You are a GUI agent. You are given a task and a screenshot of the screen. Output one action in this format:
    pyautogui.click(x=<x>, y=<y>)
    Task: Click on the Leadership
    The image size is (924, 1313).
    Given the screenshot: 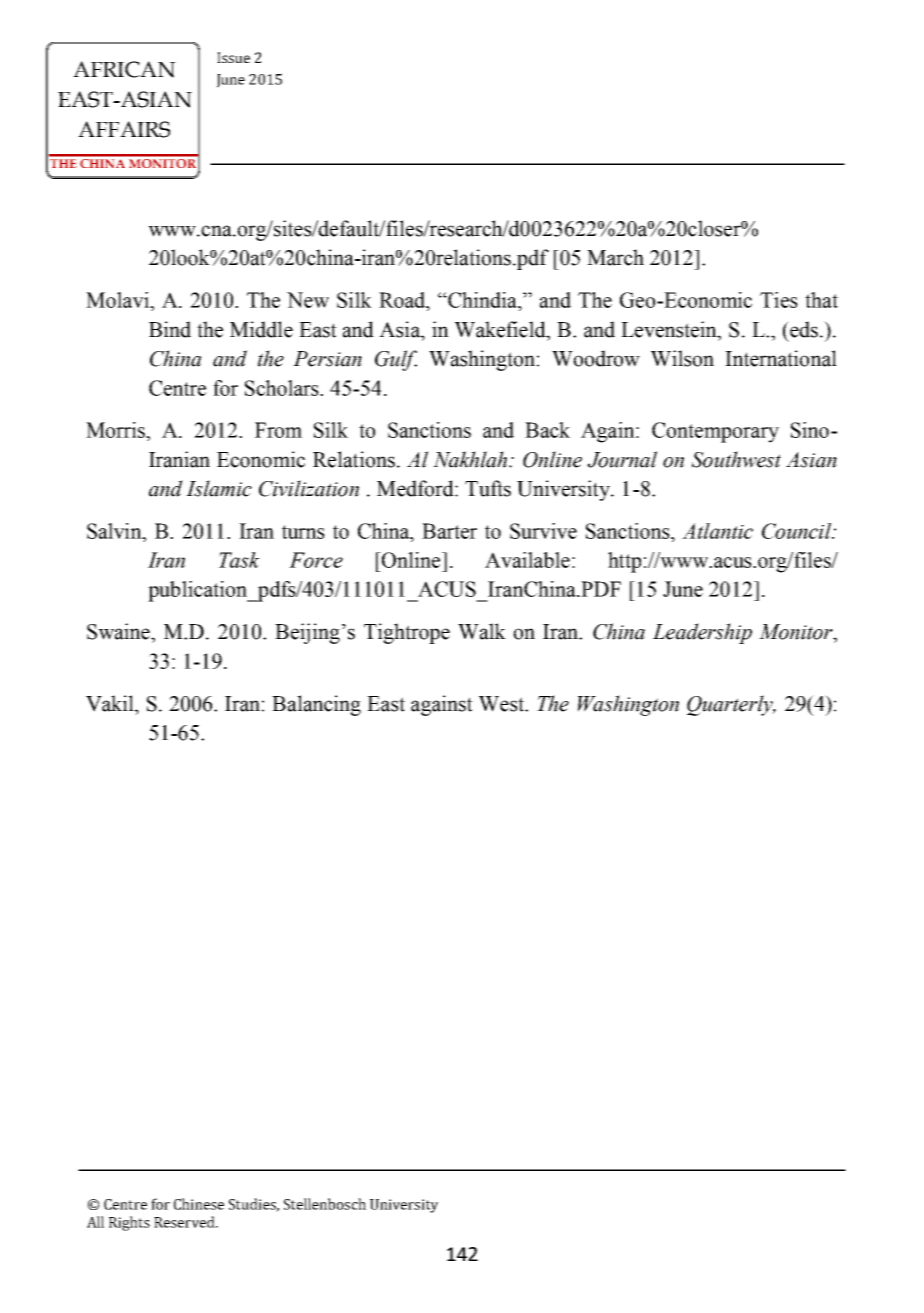 What is the action you would take?
    pyautogui.click(x=702, y=633)
